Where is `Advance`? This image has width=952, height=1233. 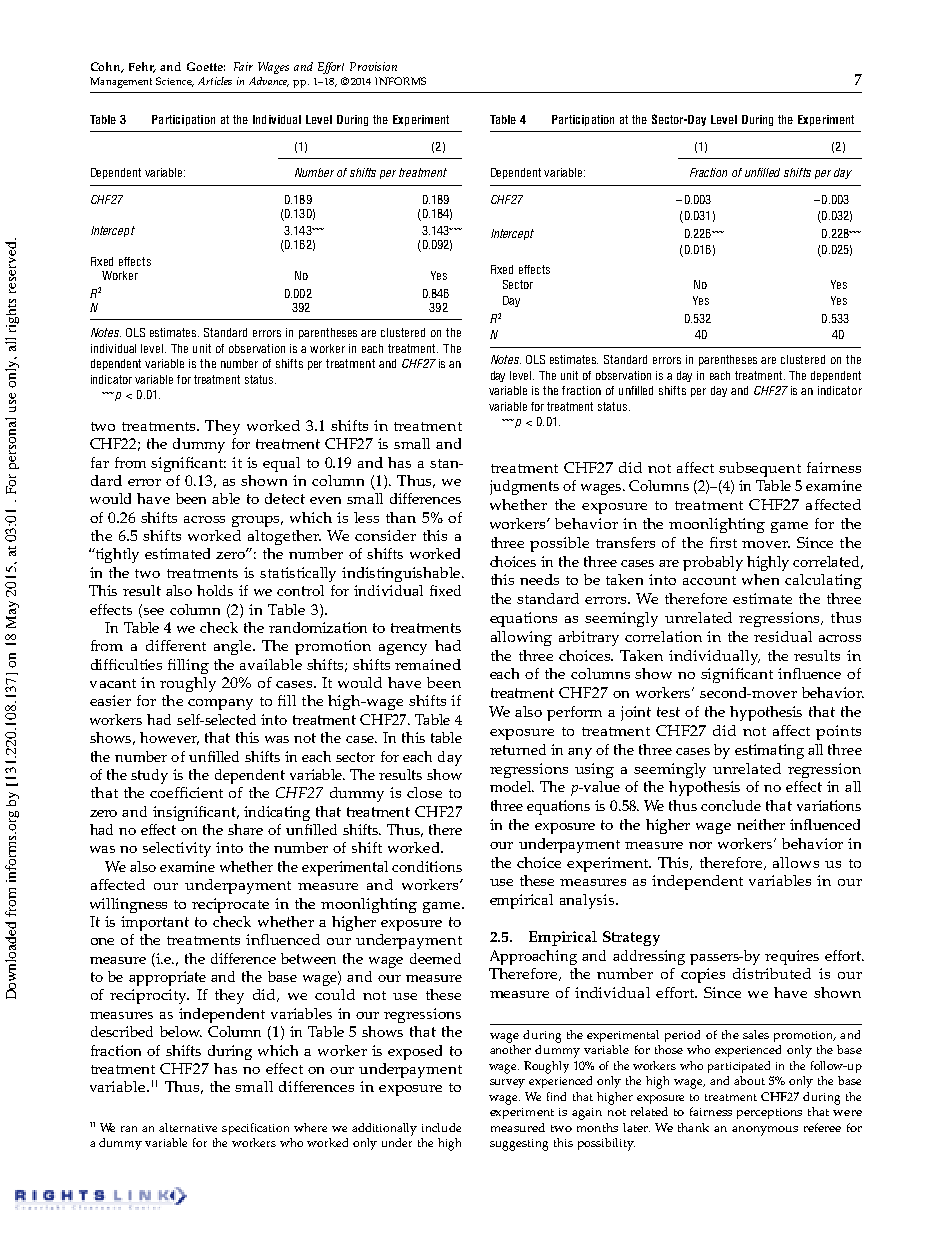
Advance is located at coordinates (269, 82).
